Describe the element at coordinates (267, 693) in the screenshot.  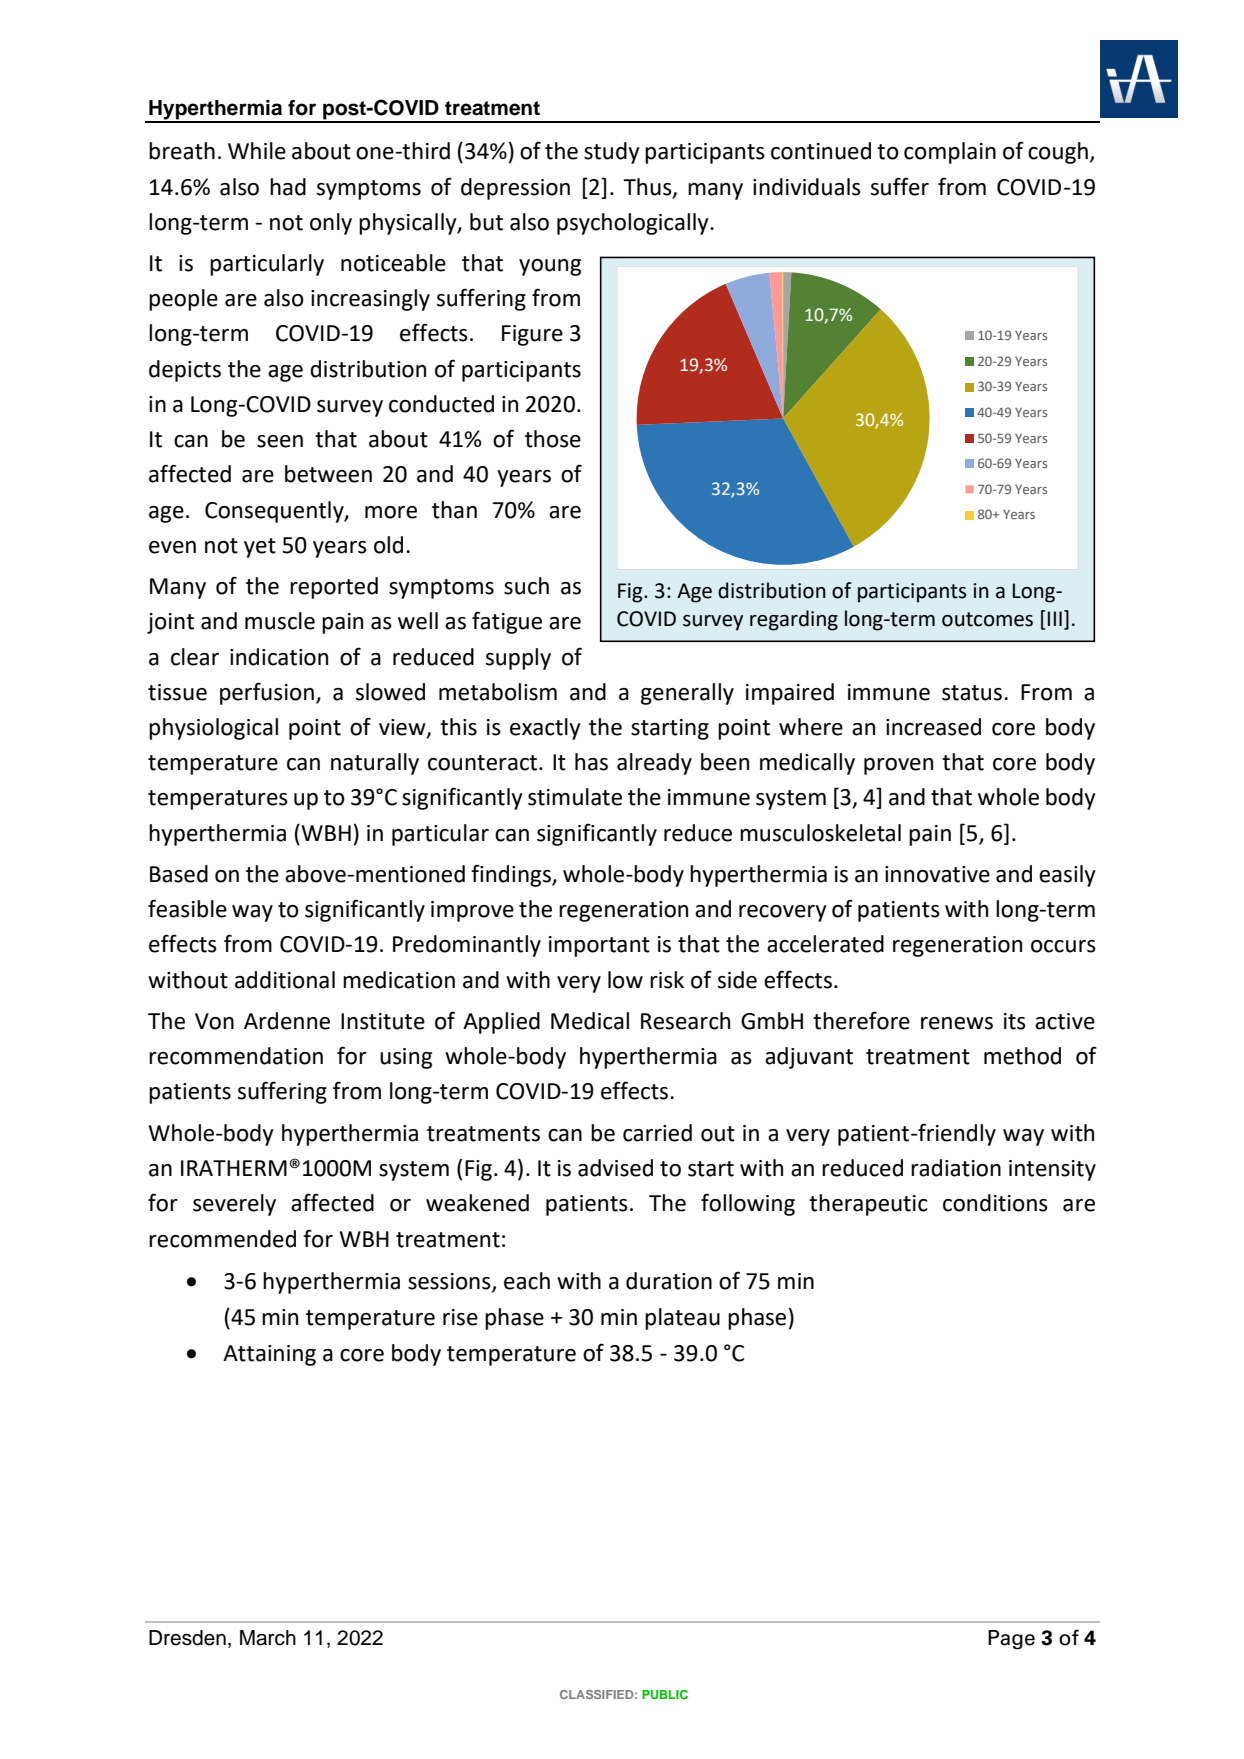
I see `perfusion` at that location.
